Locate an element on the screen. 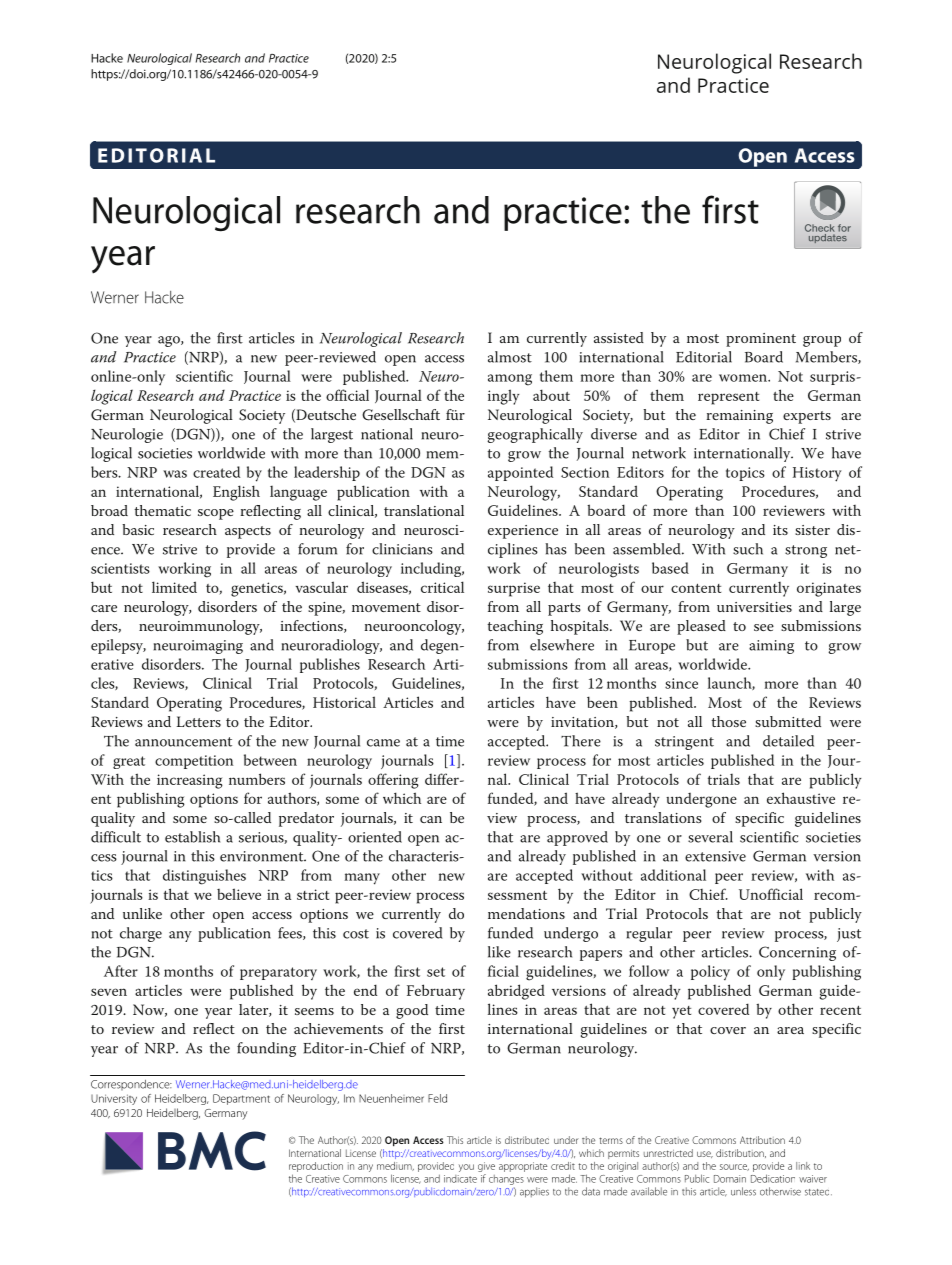  reproduction is located at coordinates (316, 1167).
